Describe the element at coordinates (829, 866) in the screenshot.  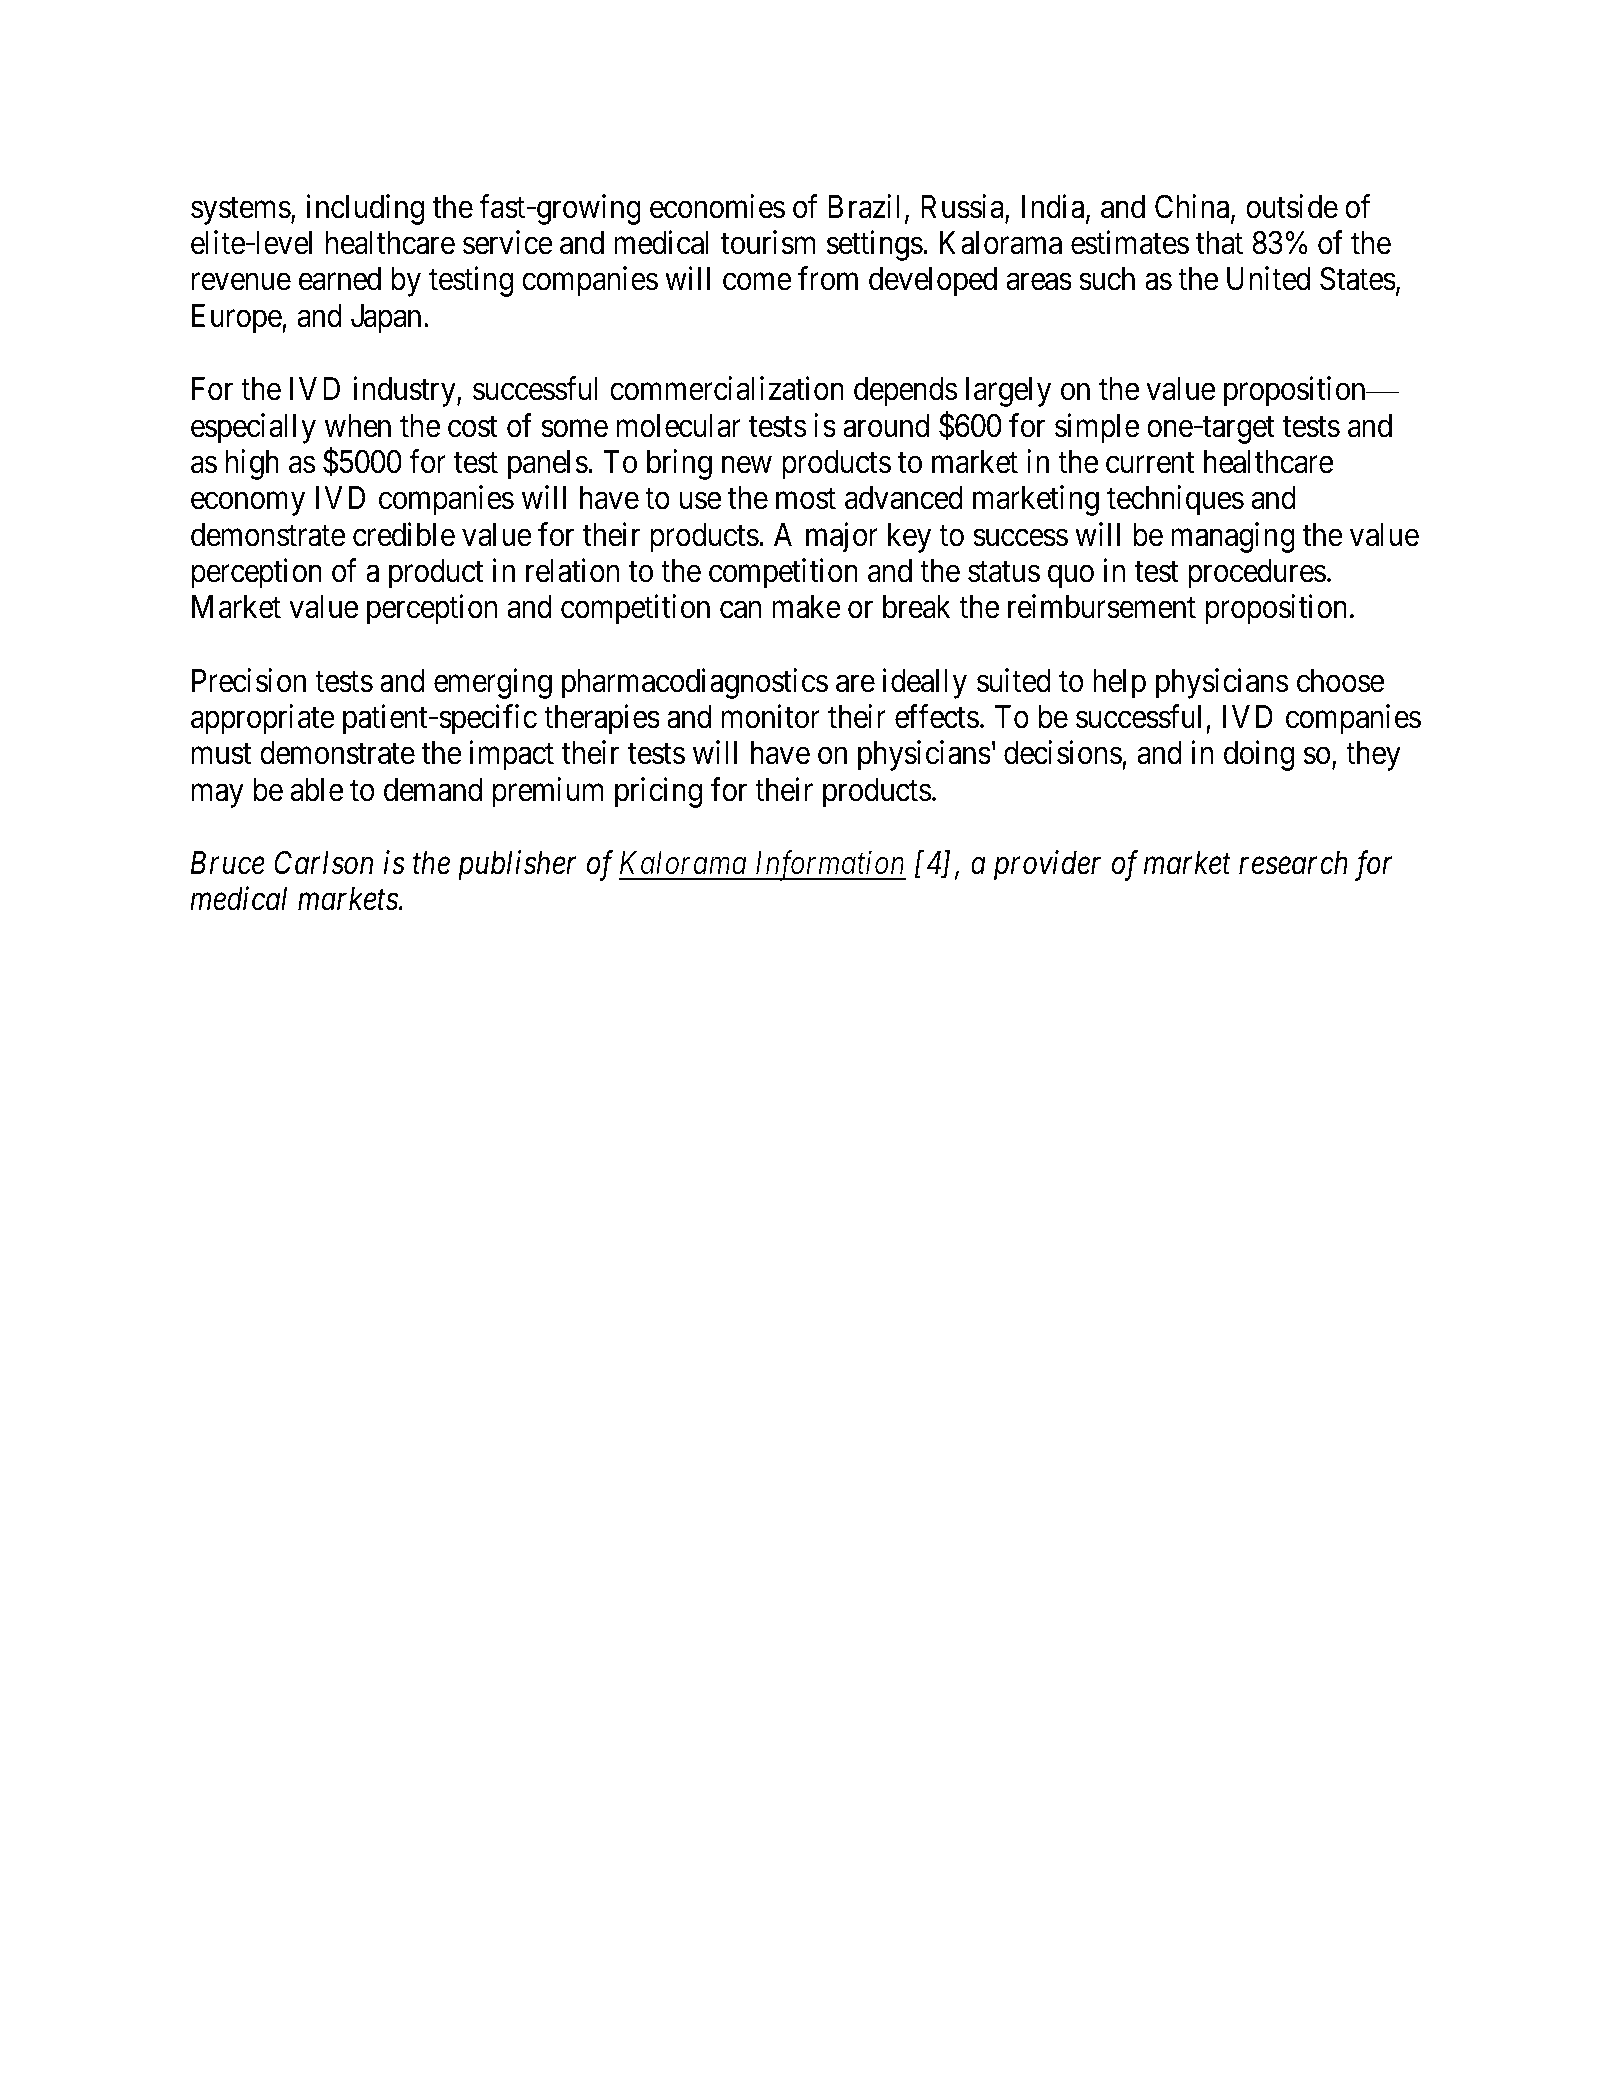
I see `Information` at that location.
